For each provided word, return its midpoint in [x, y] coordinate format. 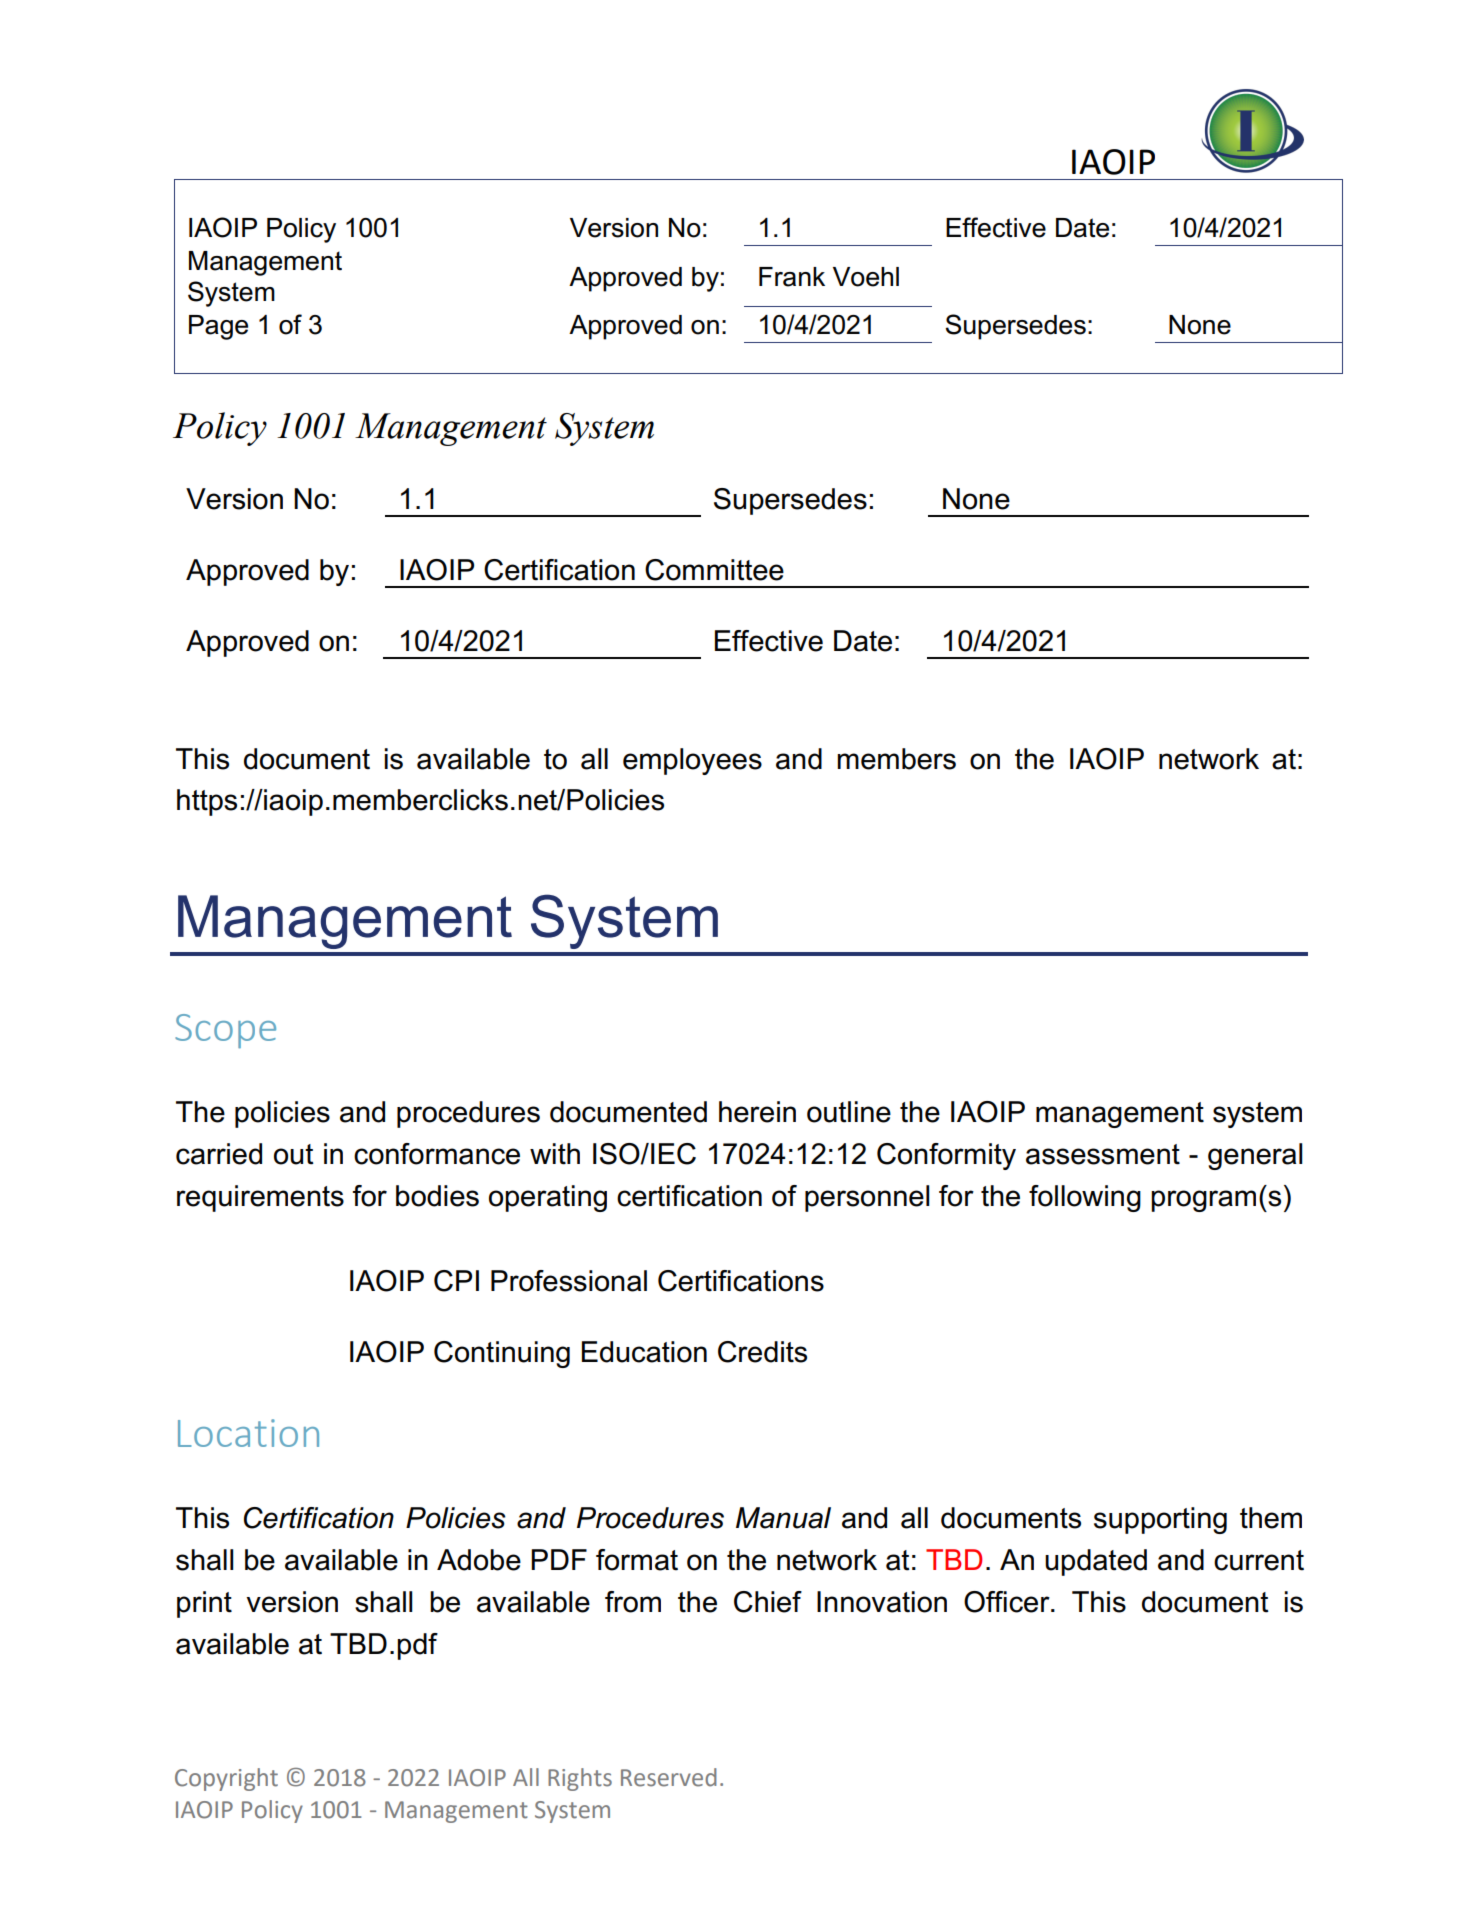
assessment [1103, 1154]
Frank [792, 277]
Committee [714, 570]
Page [218, 327]
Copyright [226, 1779]
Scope [225, 1031]
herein [757, 1112]
